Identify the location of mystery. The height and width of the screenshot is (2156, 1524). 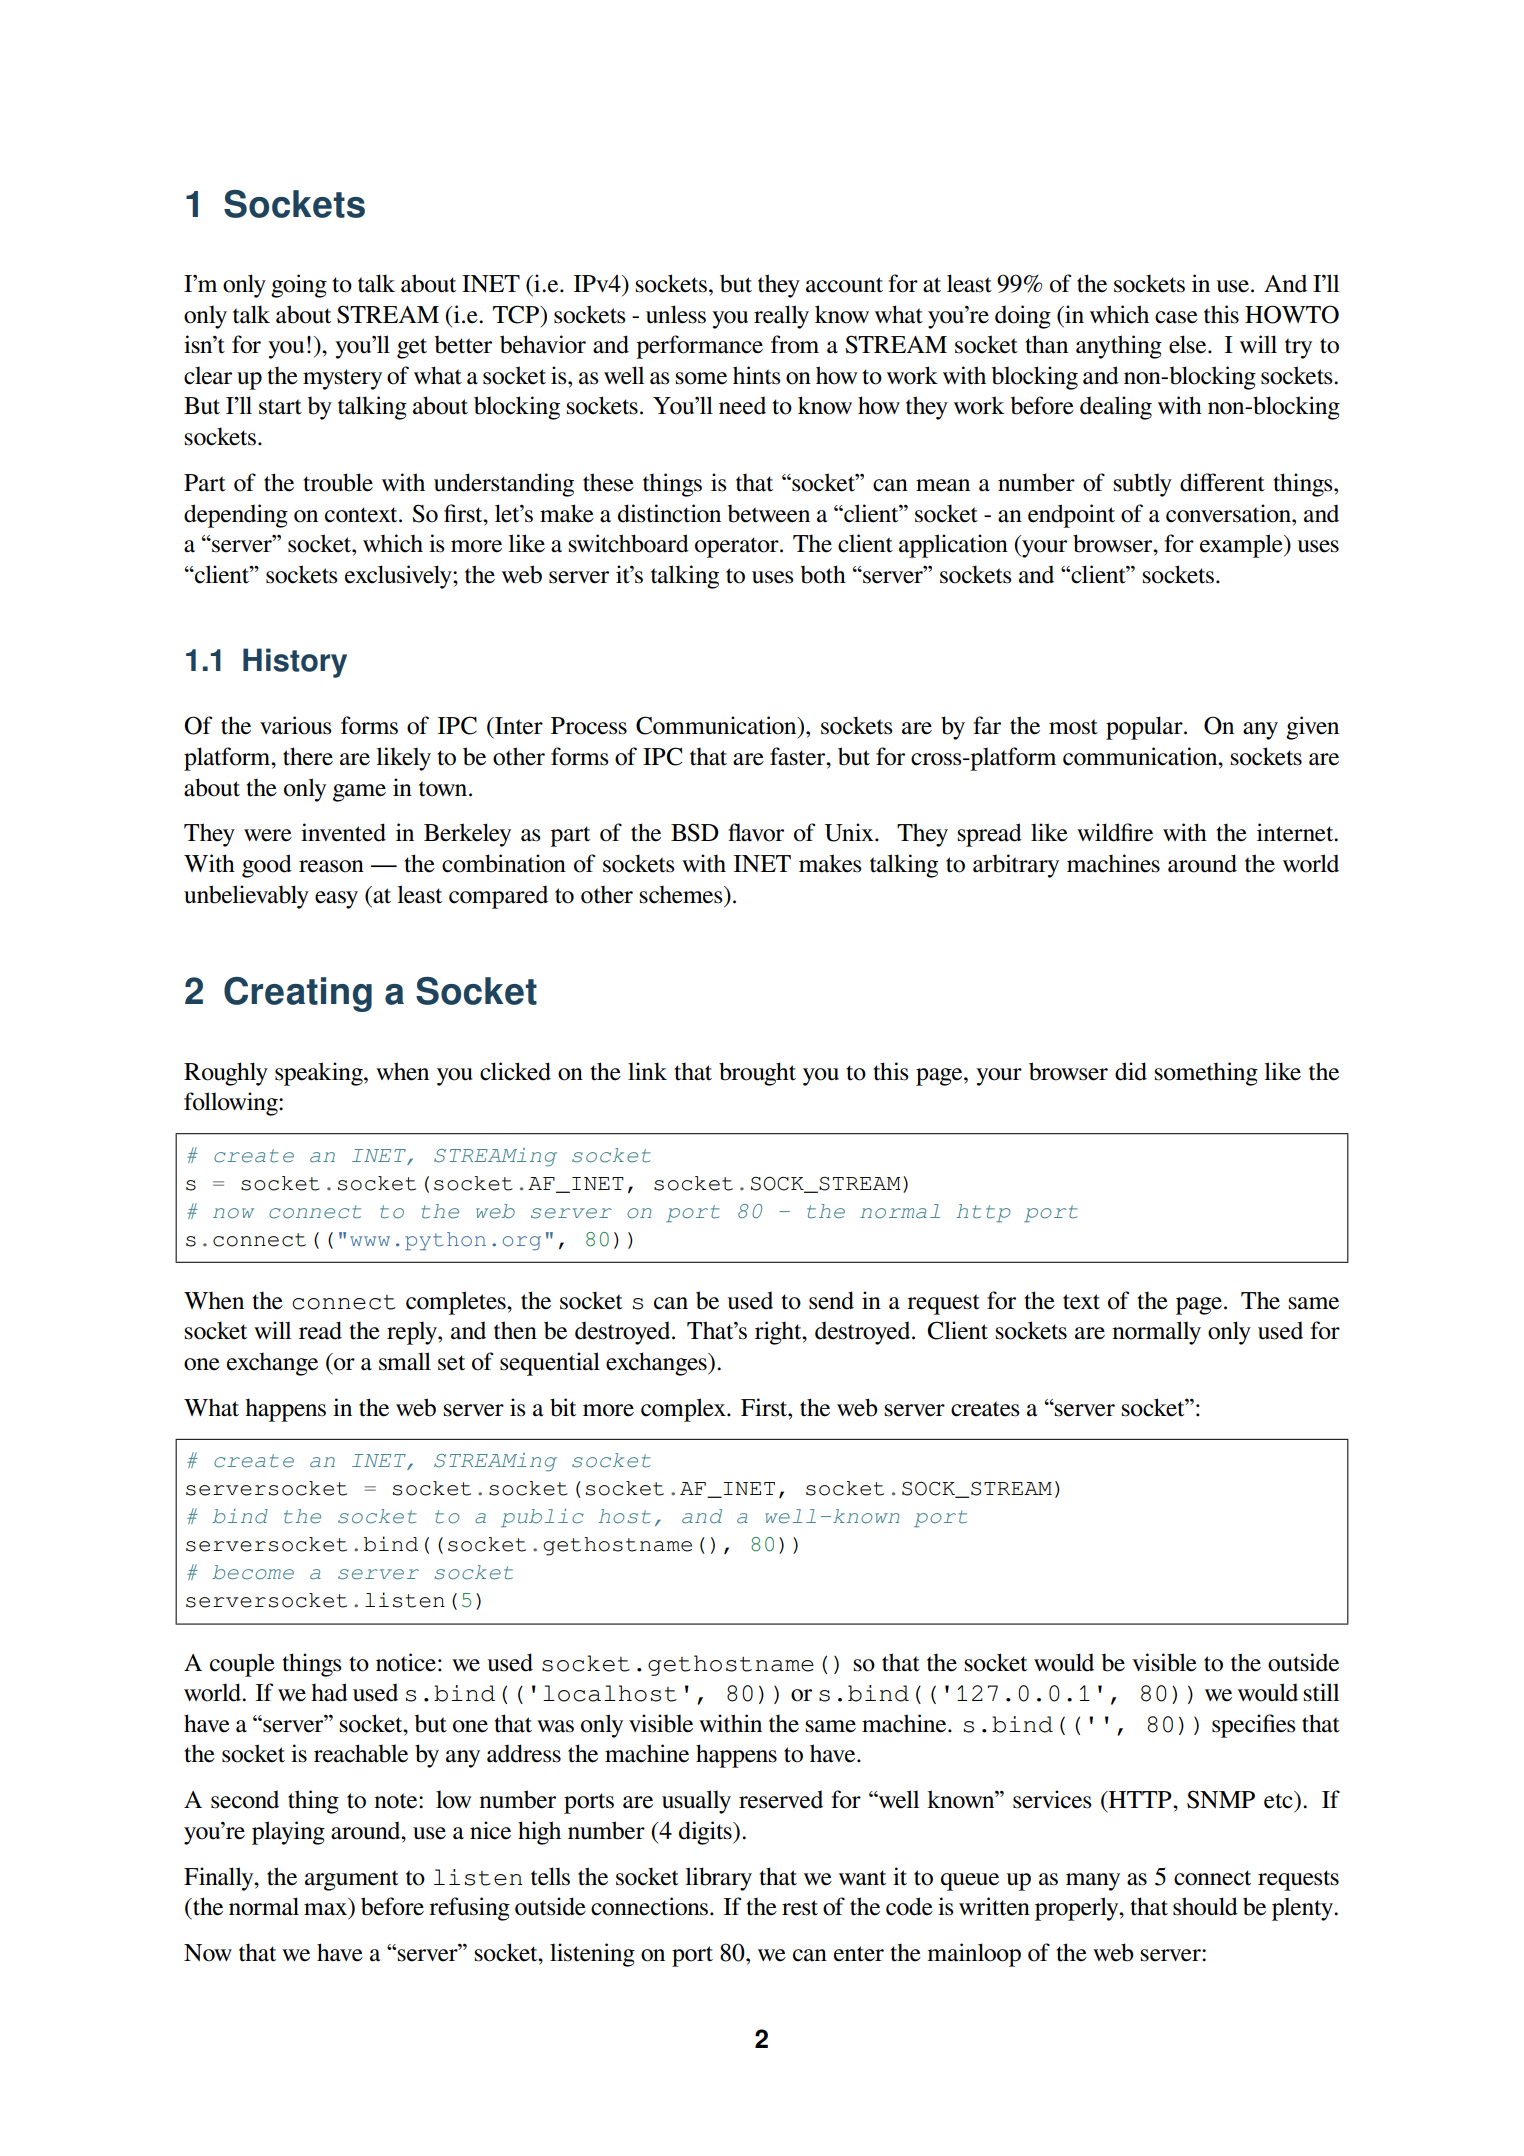
(342, 379).
